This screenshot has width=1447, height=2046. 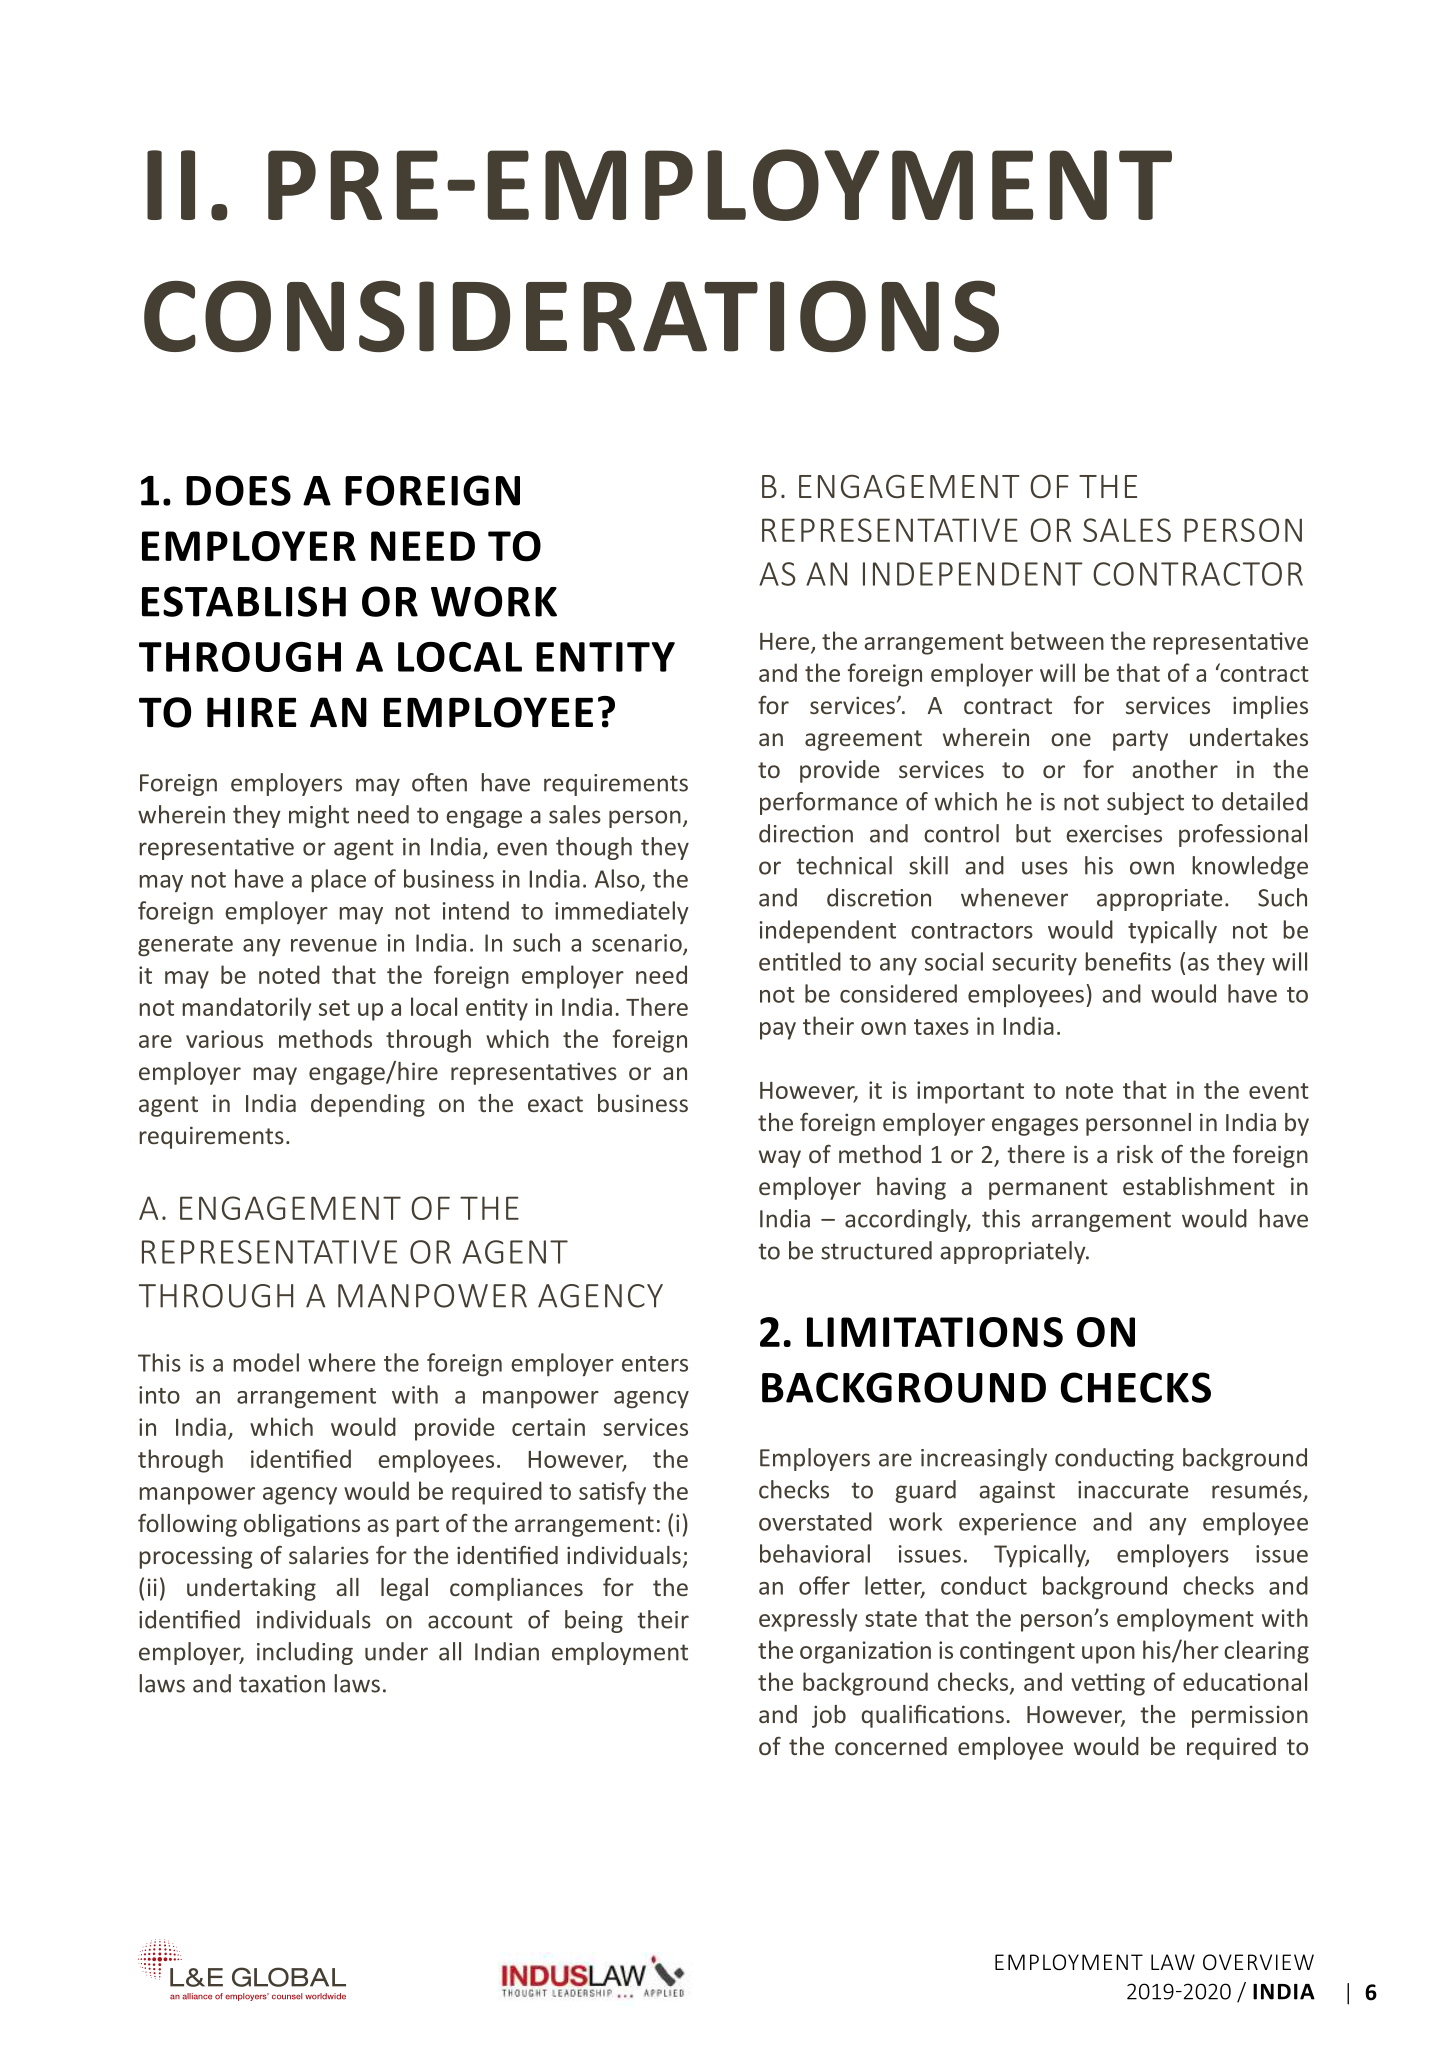 What do you see at coordinates (780, 1159) in the screenshot?
I see `way` at bounding box center [780, 1159].
